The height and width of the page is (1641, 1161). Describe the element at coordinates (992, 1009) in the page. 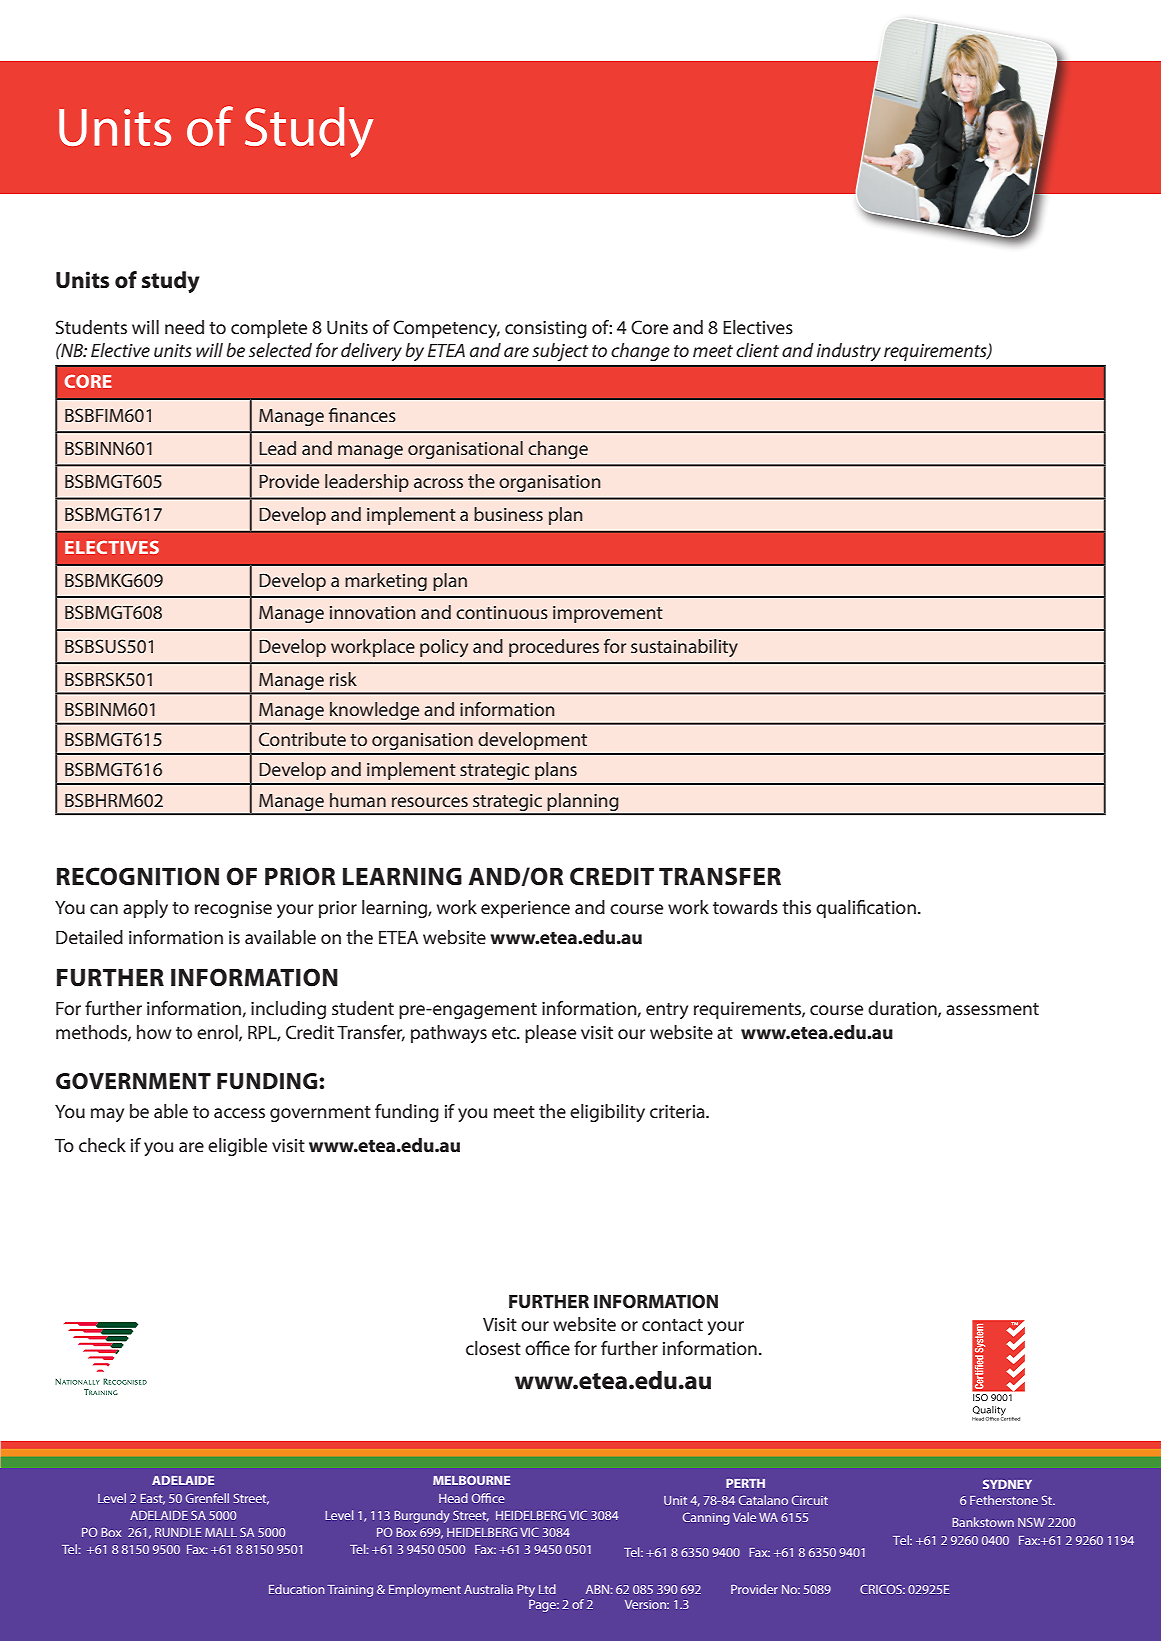

I see `assessment` at that location.
